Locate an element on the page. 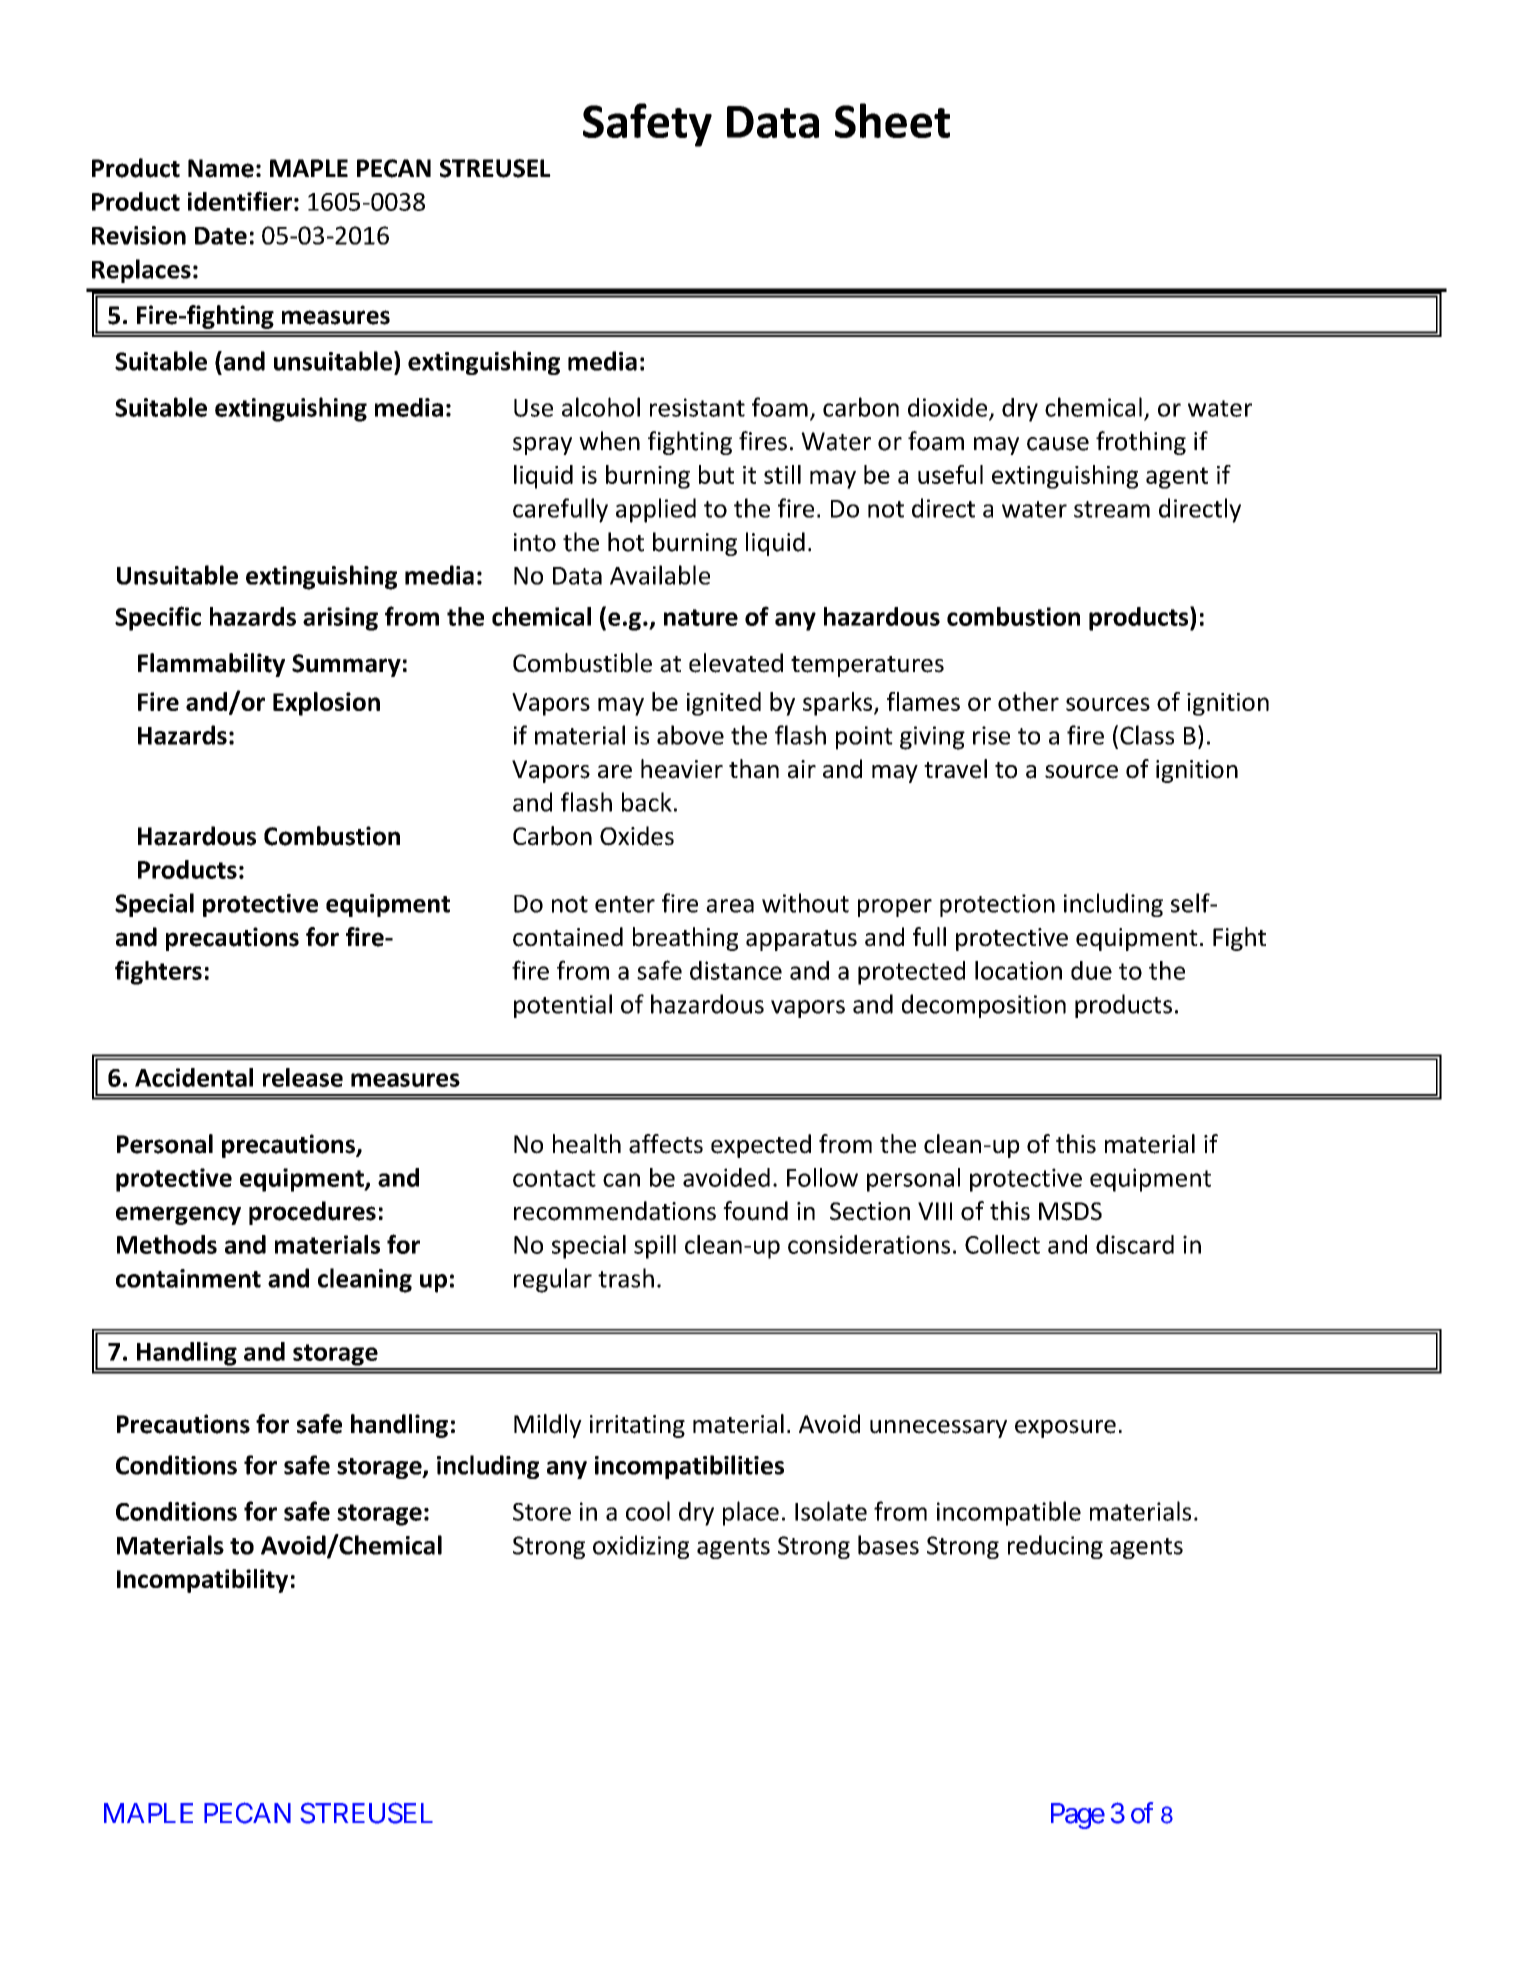  applied is located at coordinates (656, 510).
